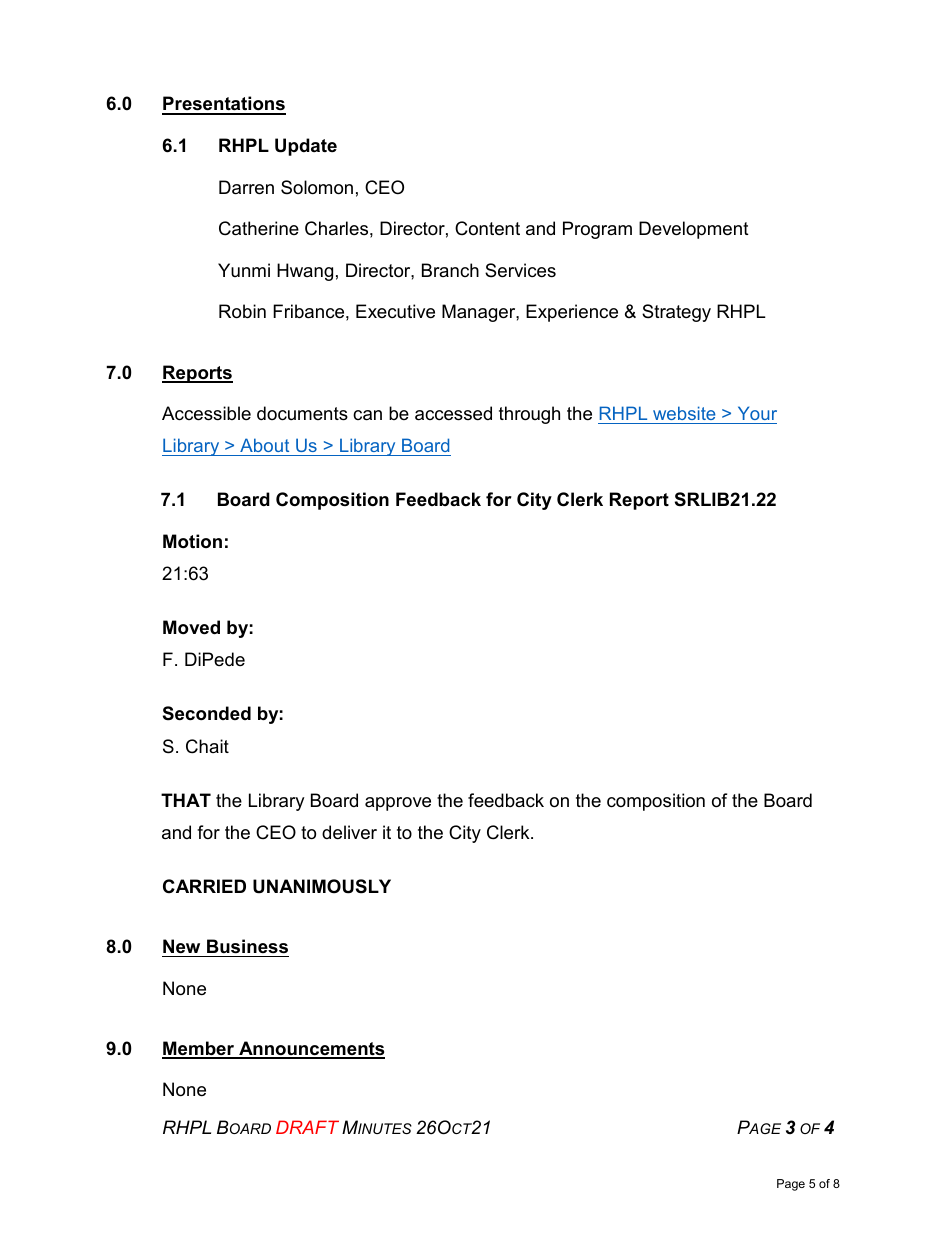 This document has height=1233, width=952. Describe the element at coordinates (694, 230) in the document. I see `Development` at that location.
